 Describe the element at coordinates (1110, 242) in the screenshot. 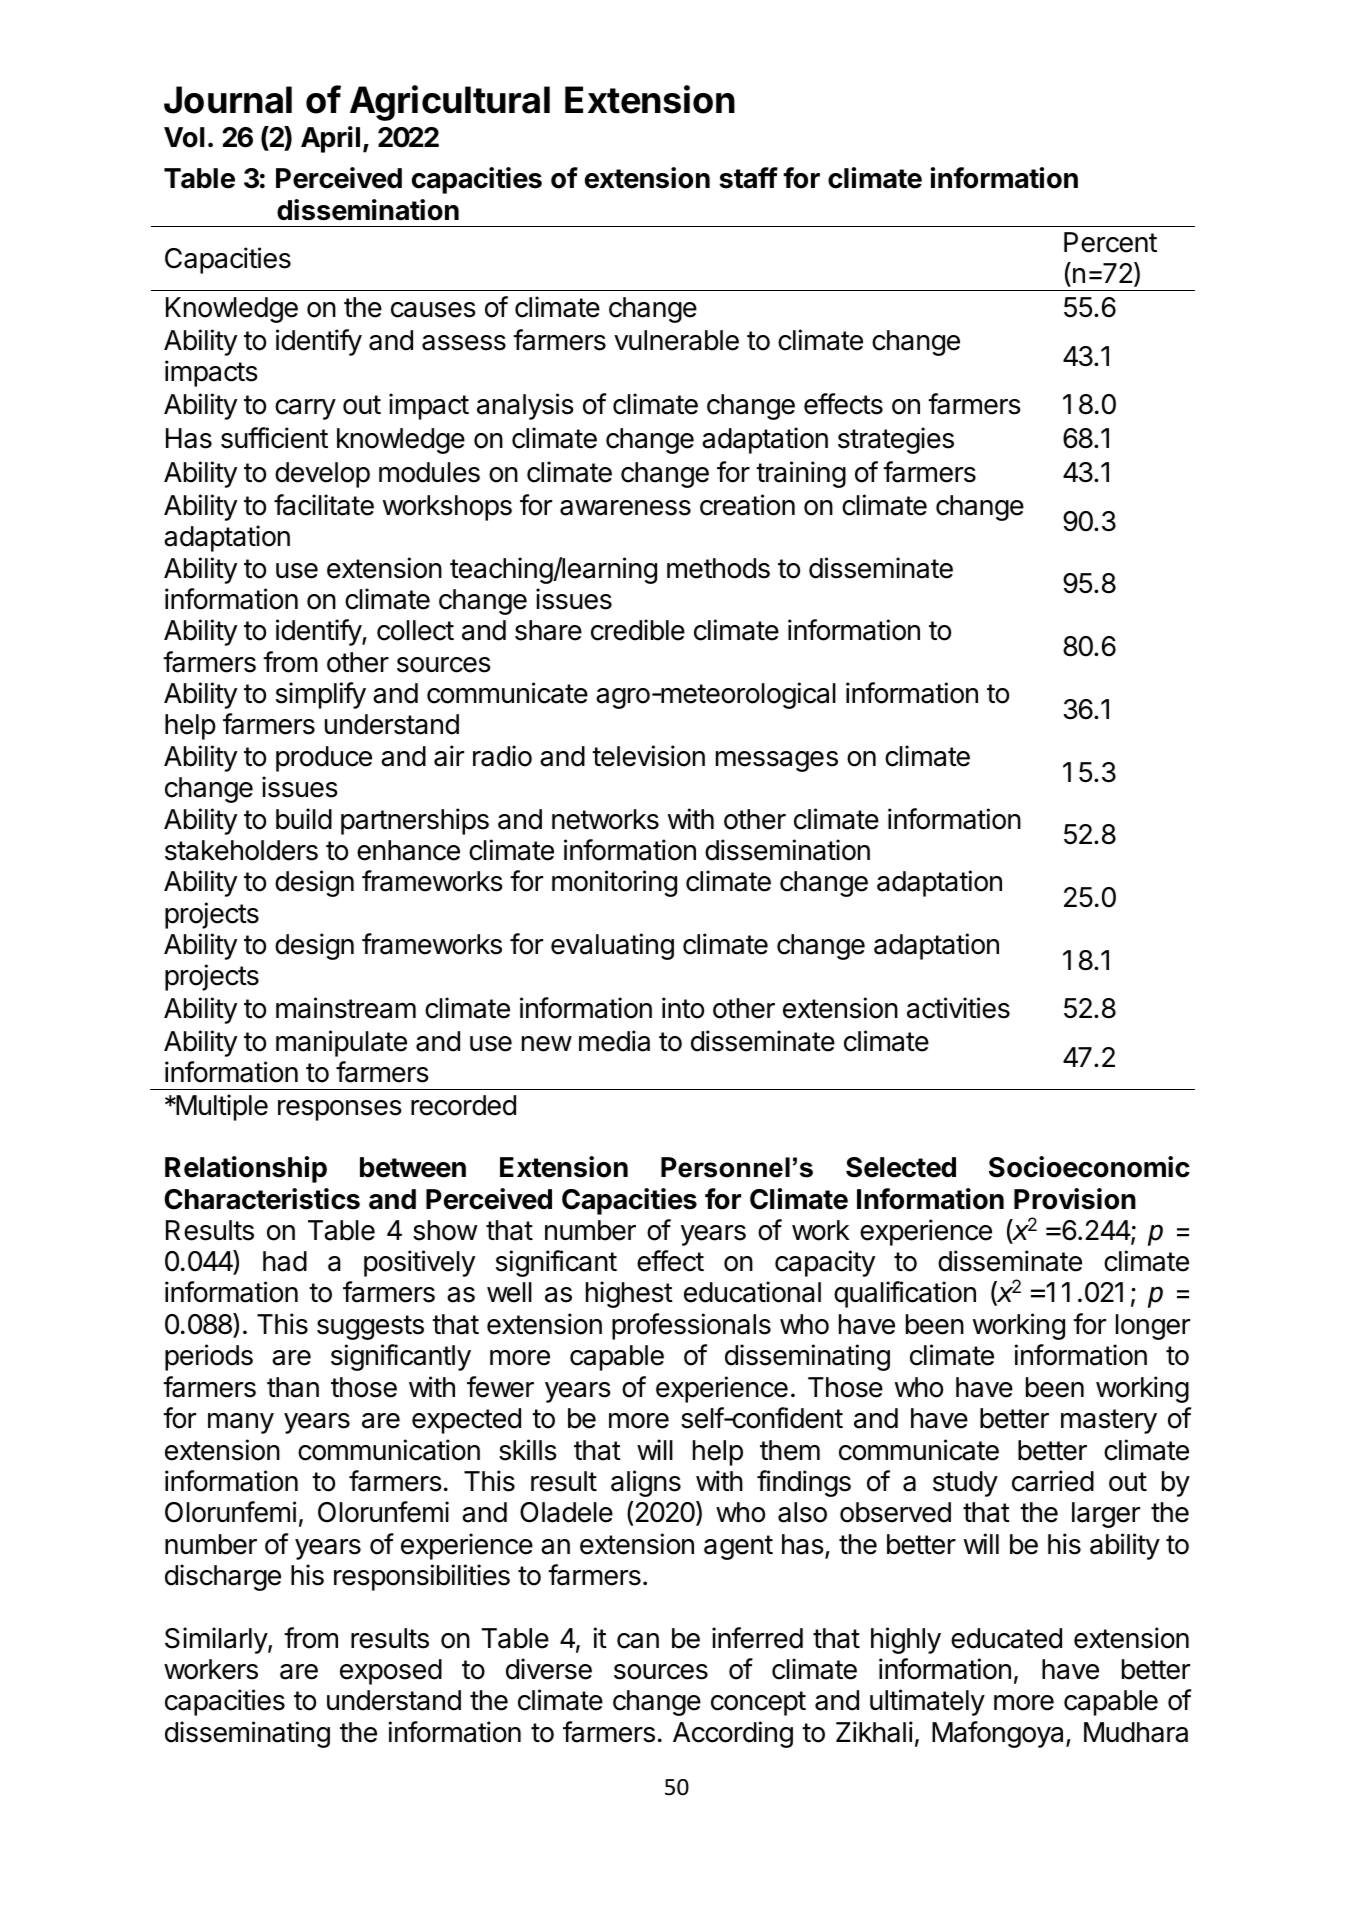

I see `Percent` at that location.
